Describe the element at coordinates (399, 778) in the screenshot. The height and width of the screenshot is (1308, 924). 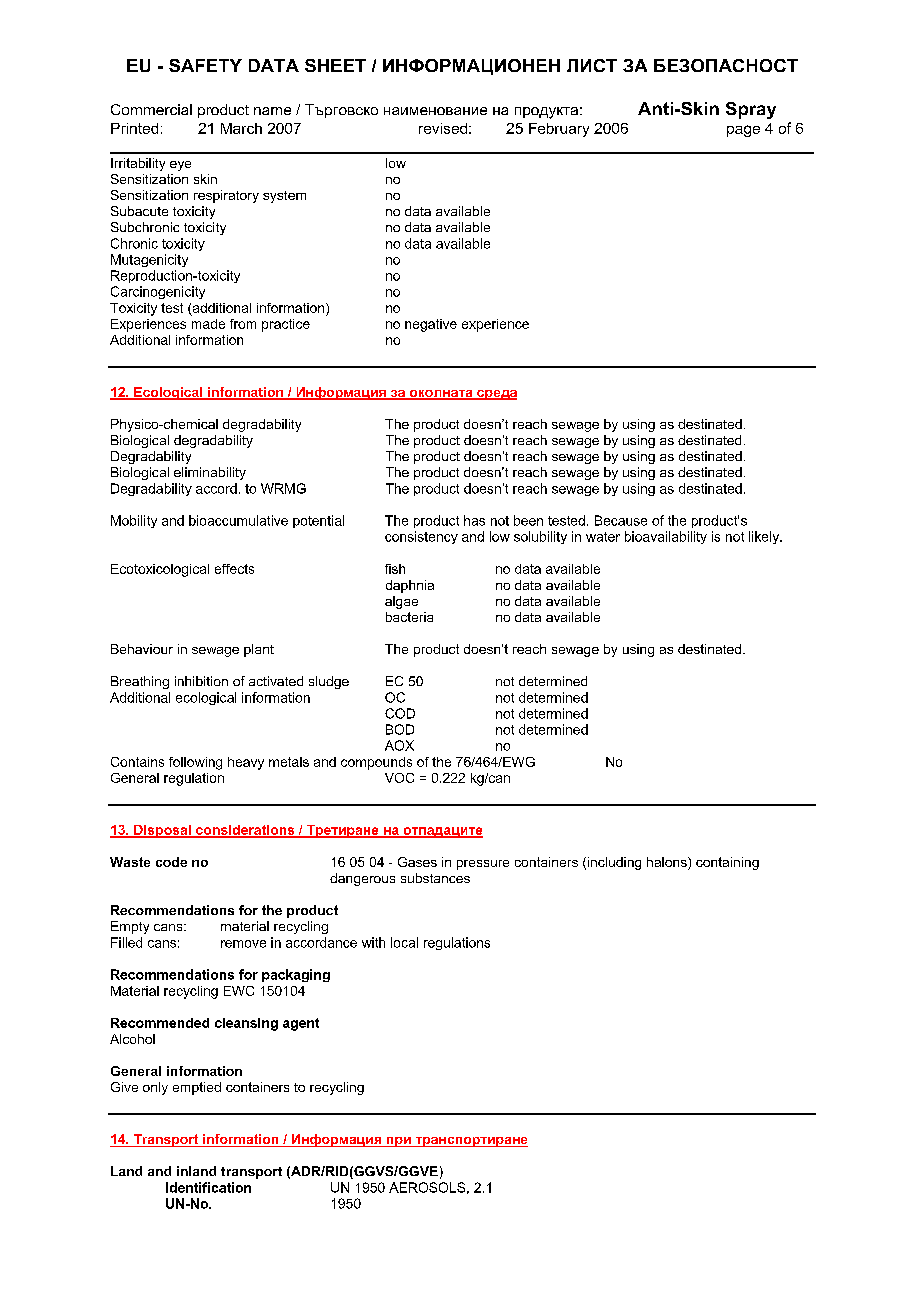
I see `VOC` at that location.
